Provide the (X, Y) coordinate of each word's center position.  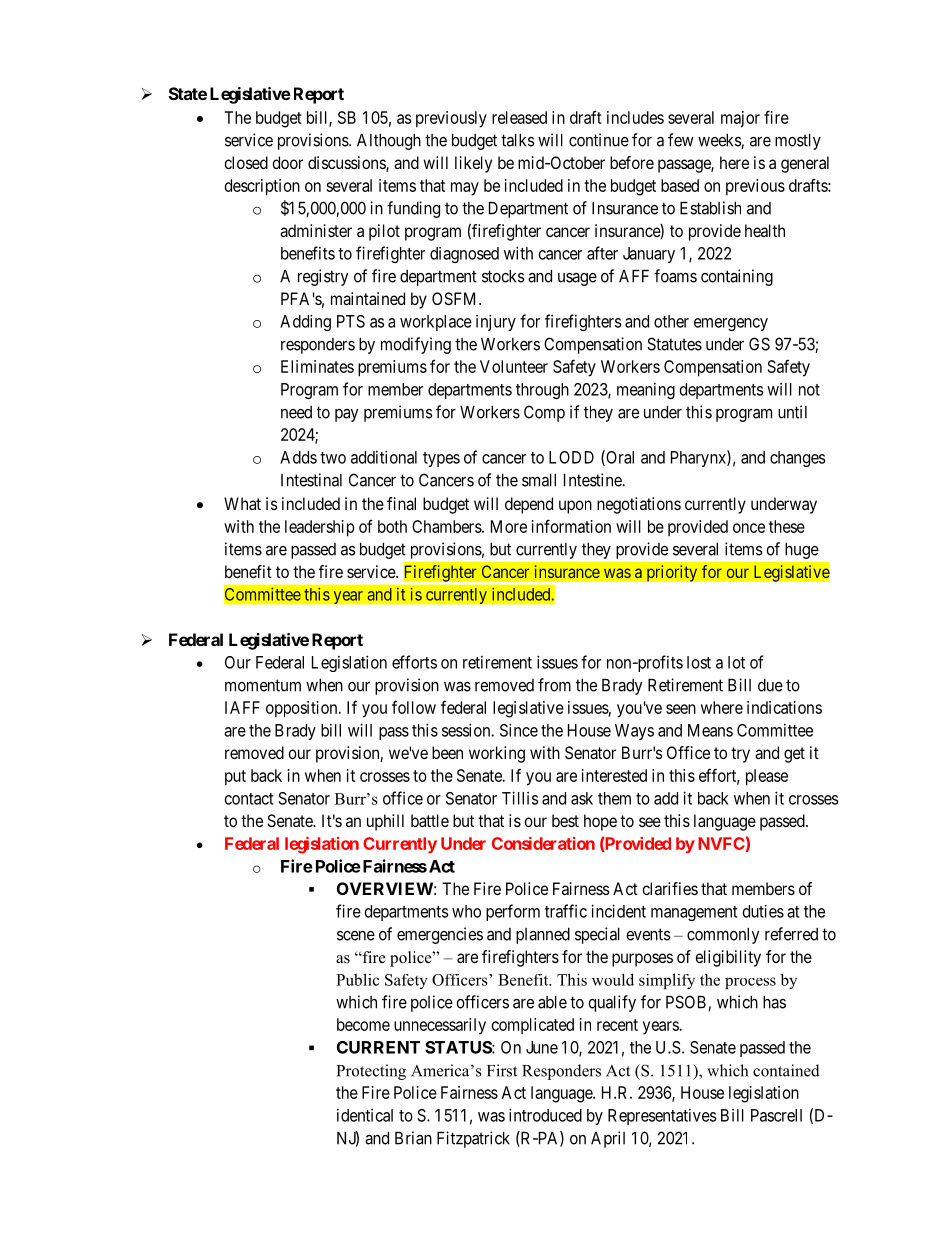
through (542, 391)
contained (786, 1070)
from (554, 685)
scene (356, 936)
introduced (545, 1115)
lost (699, 662)
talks (518, 140)
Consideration (543, 843)
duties (763, 911)
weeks (720, 141)
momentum (263, 685)
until (792, 412)
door (287, 162)
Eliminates (317, 366)
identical (365, 1115)
